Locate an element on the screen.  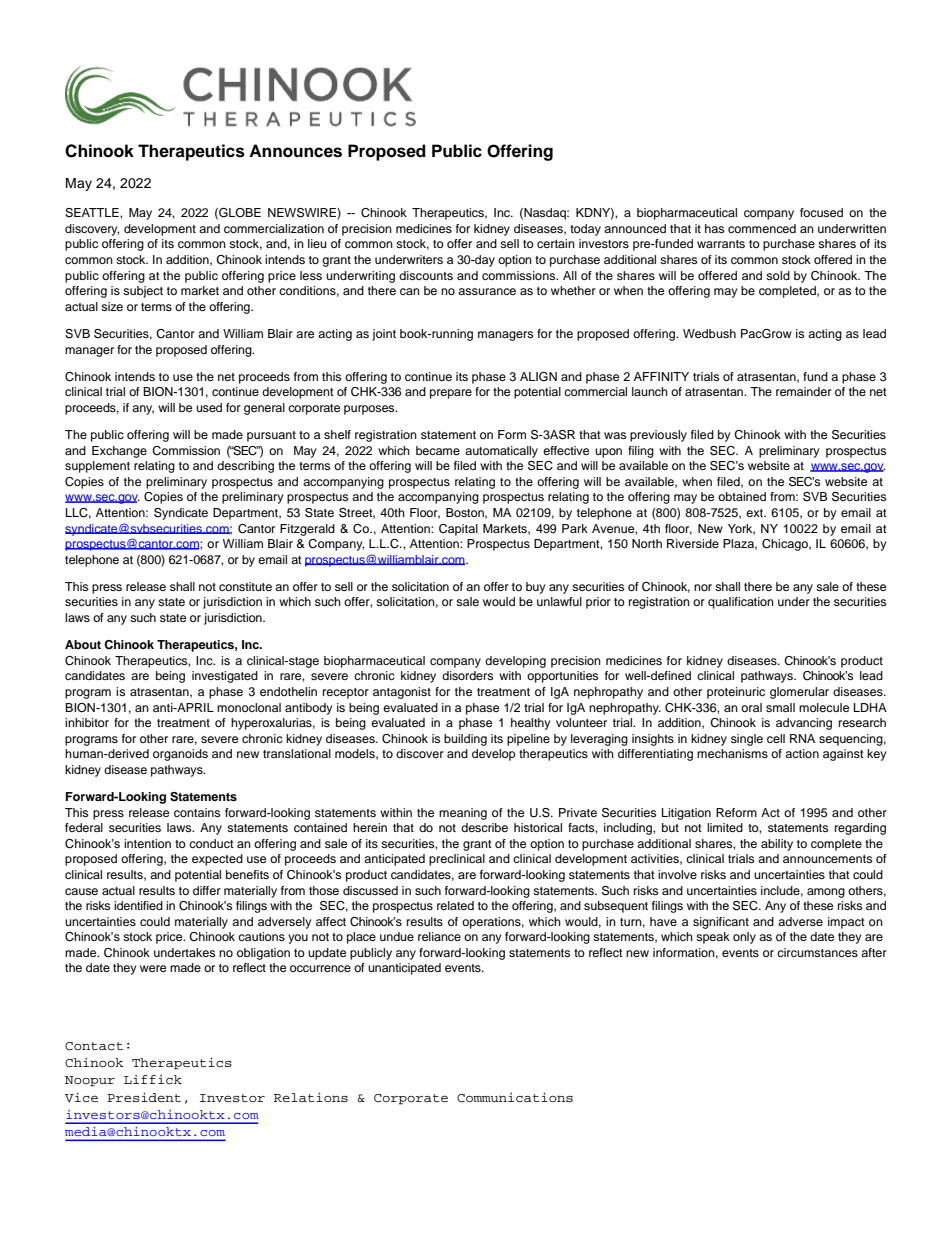
Communications is located at coordinates (515, 1098).
